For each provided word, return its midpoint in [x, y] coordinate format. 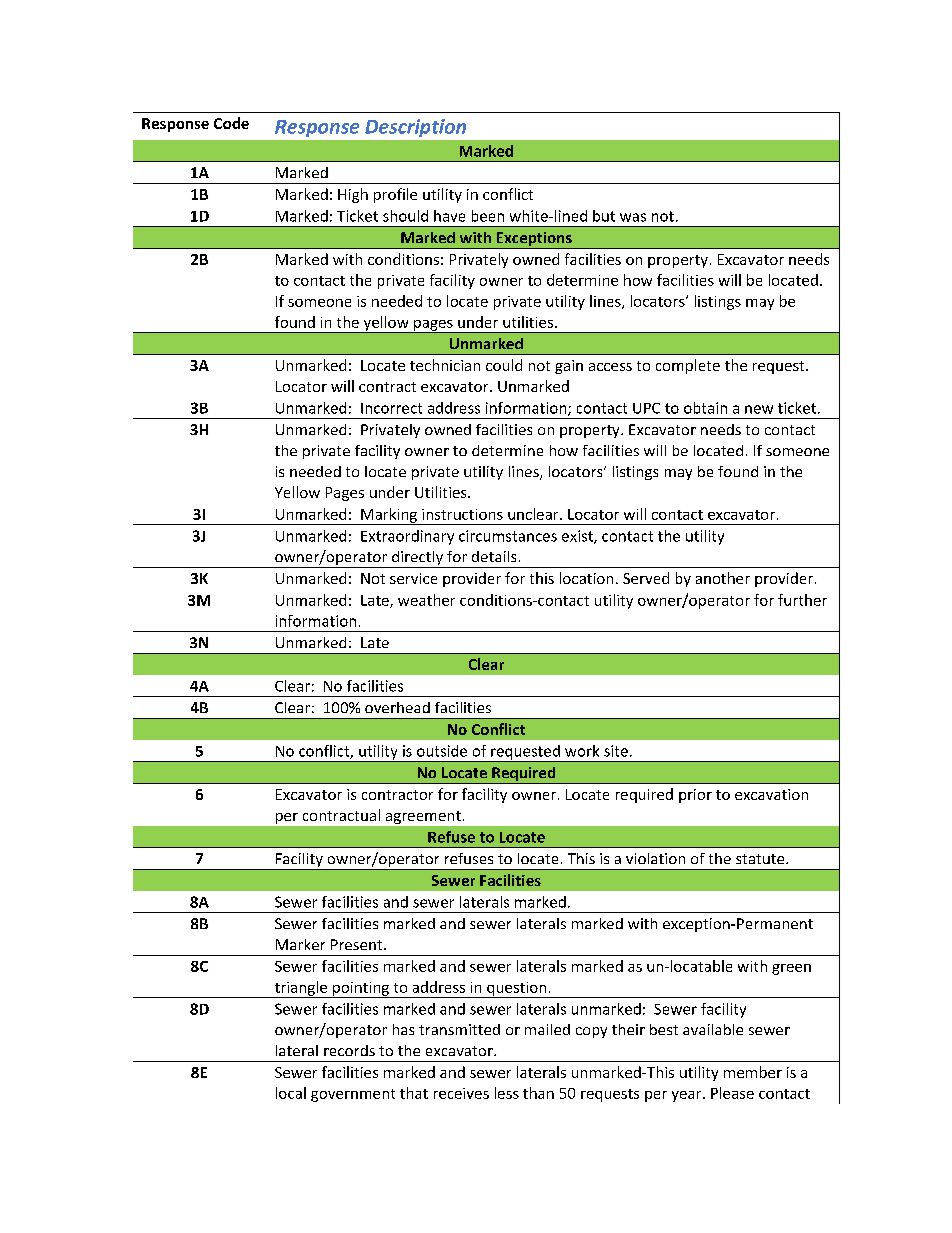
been [488, 216]
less [507, 1093]
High [353, 195]
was [633, 217]
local [291, 1093]
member [753, 1072]
